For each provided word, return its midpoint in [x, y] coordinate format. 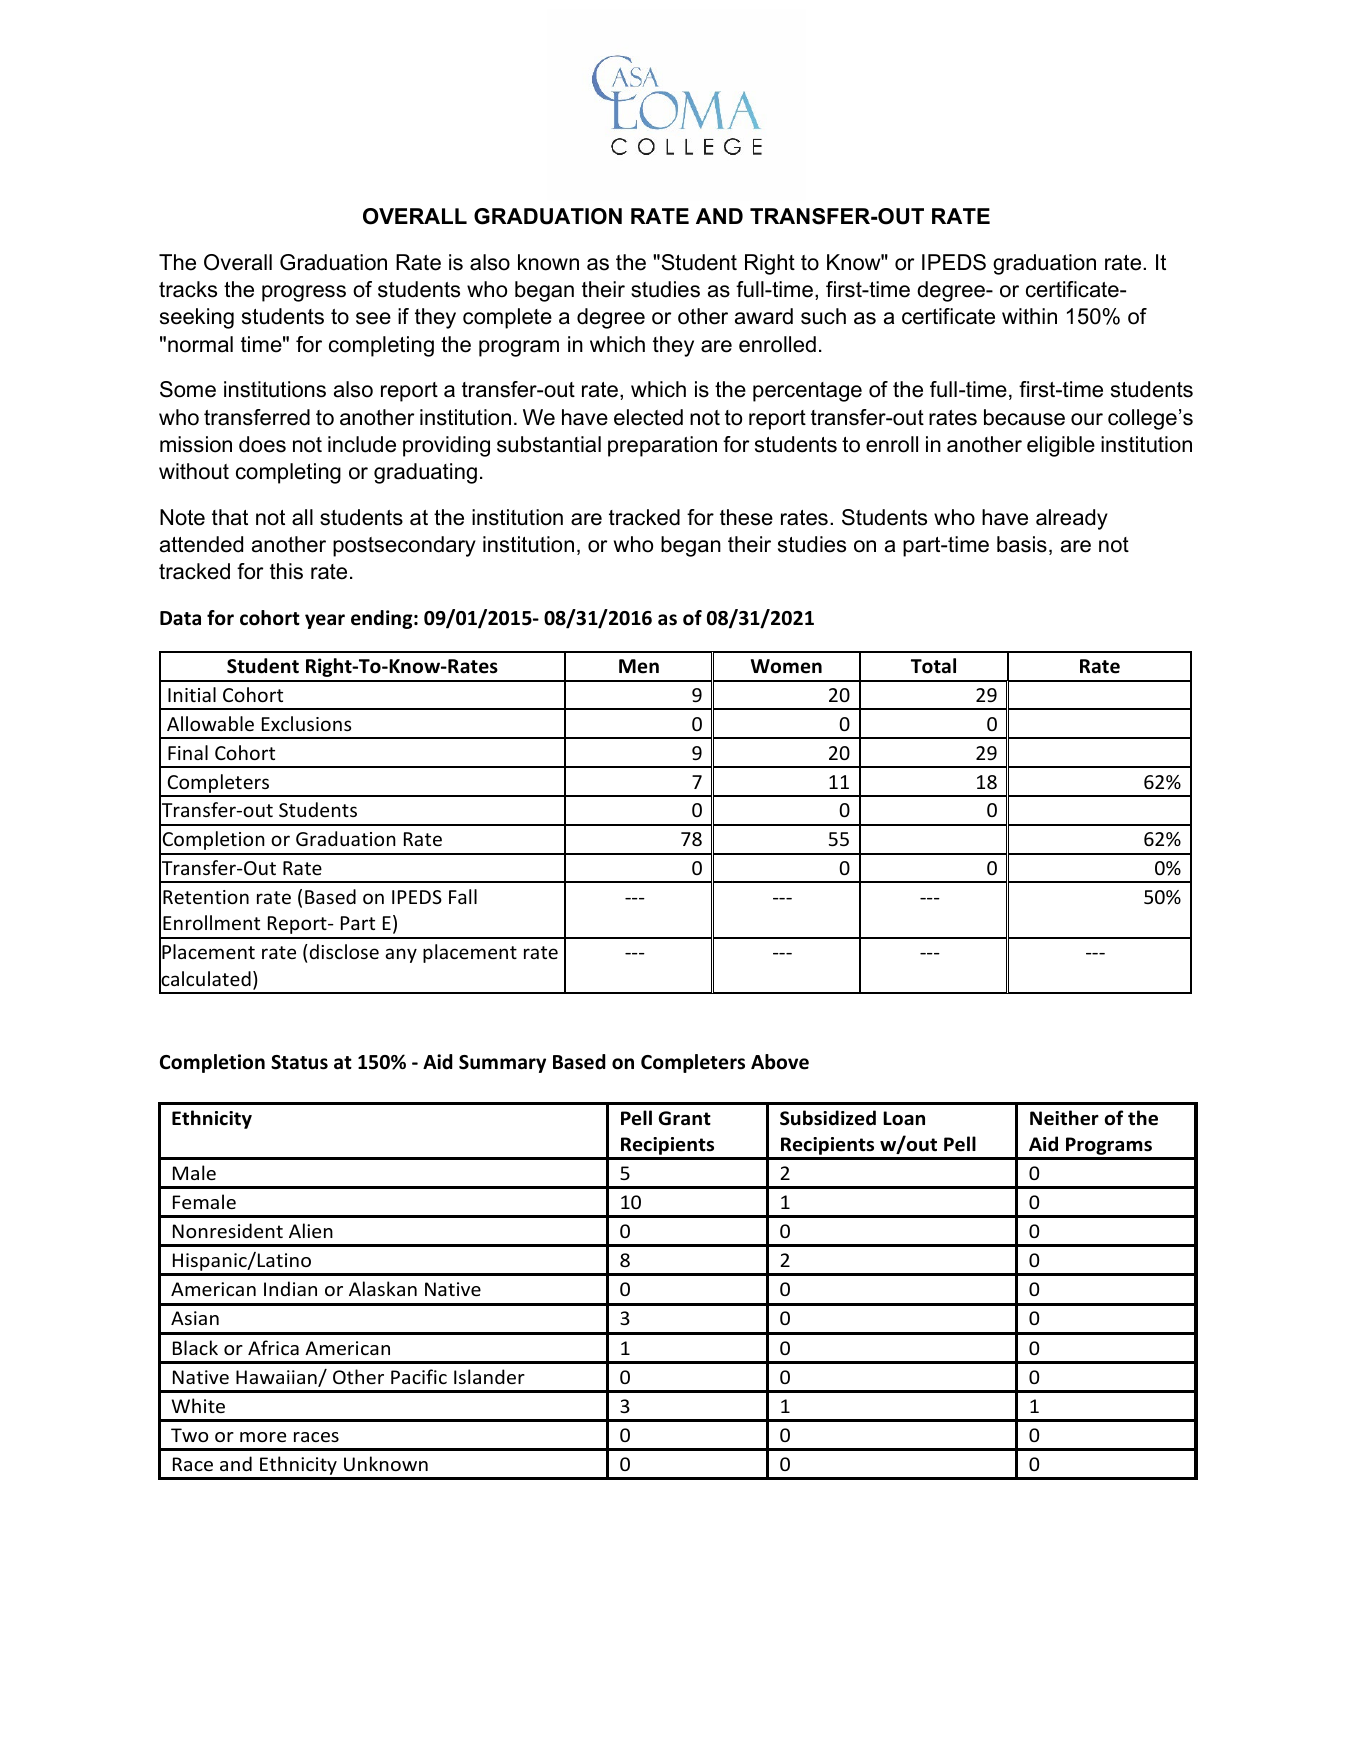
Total [933, 666]
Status [299, 1062]
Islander [489, 1376]
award [764, 316]
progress [304, 293]
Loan [904, 1118]
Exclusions [306, 723]
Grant [685, 1118]
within [1029, 316]
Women [786, 666]
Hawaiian [277, 1378]
